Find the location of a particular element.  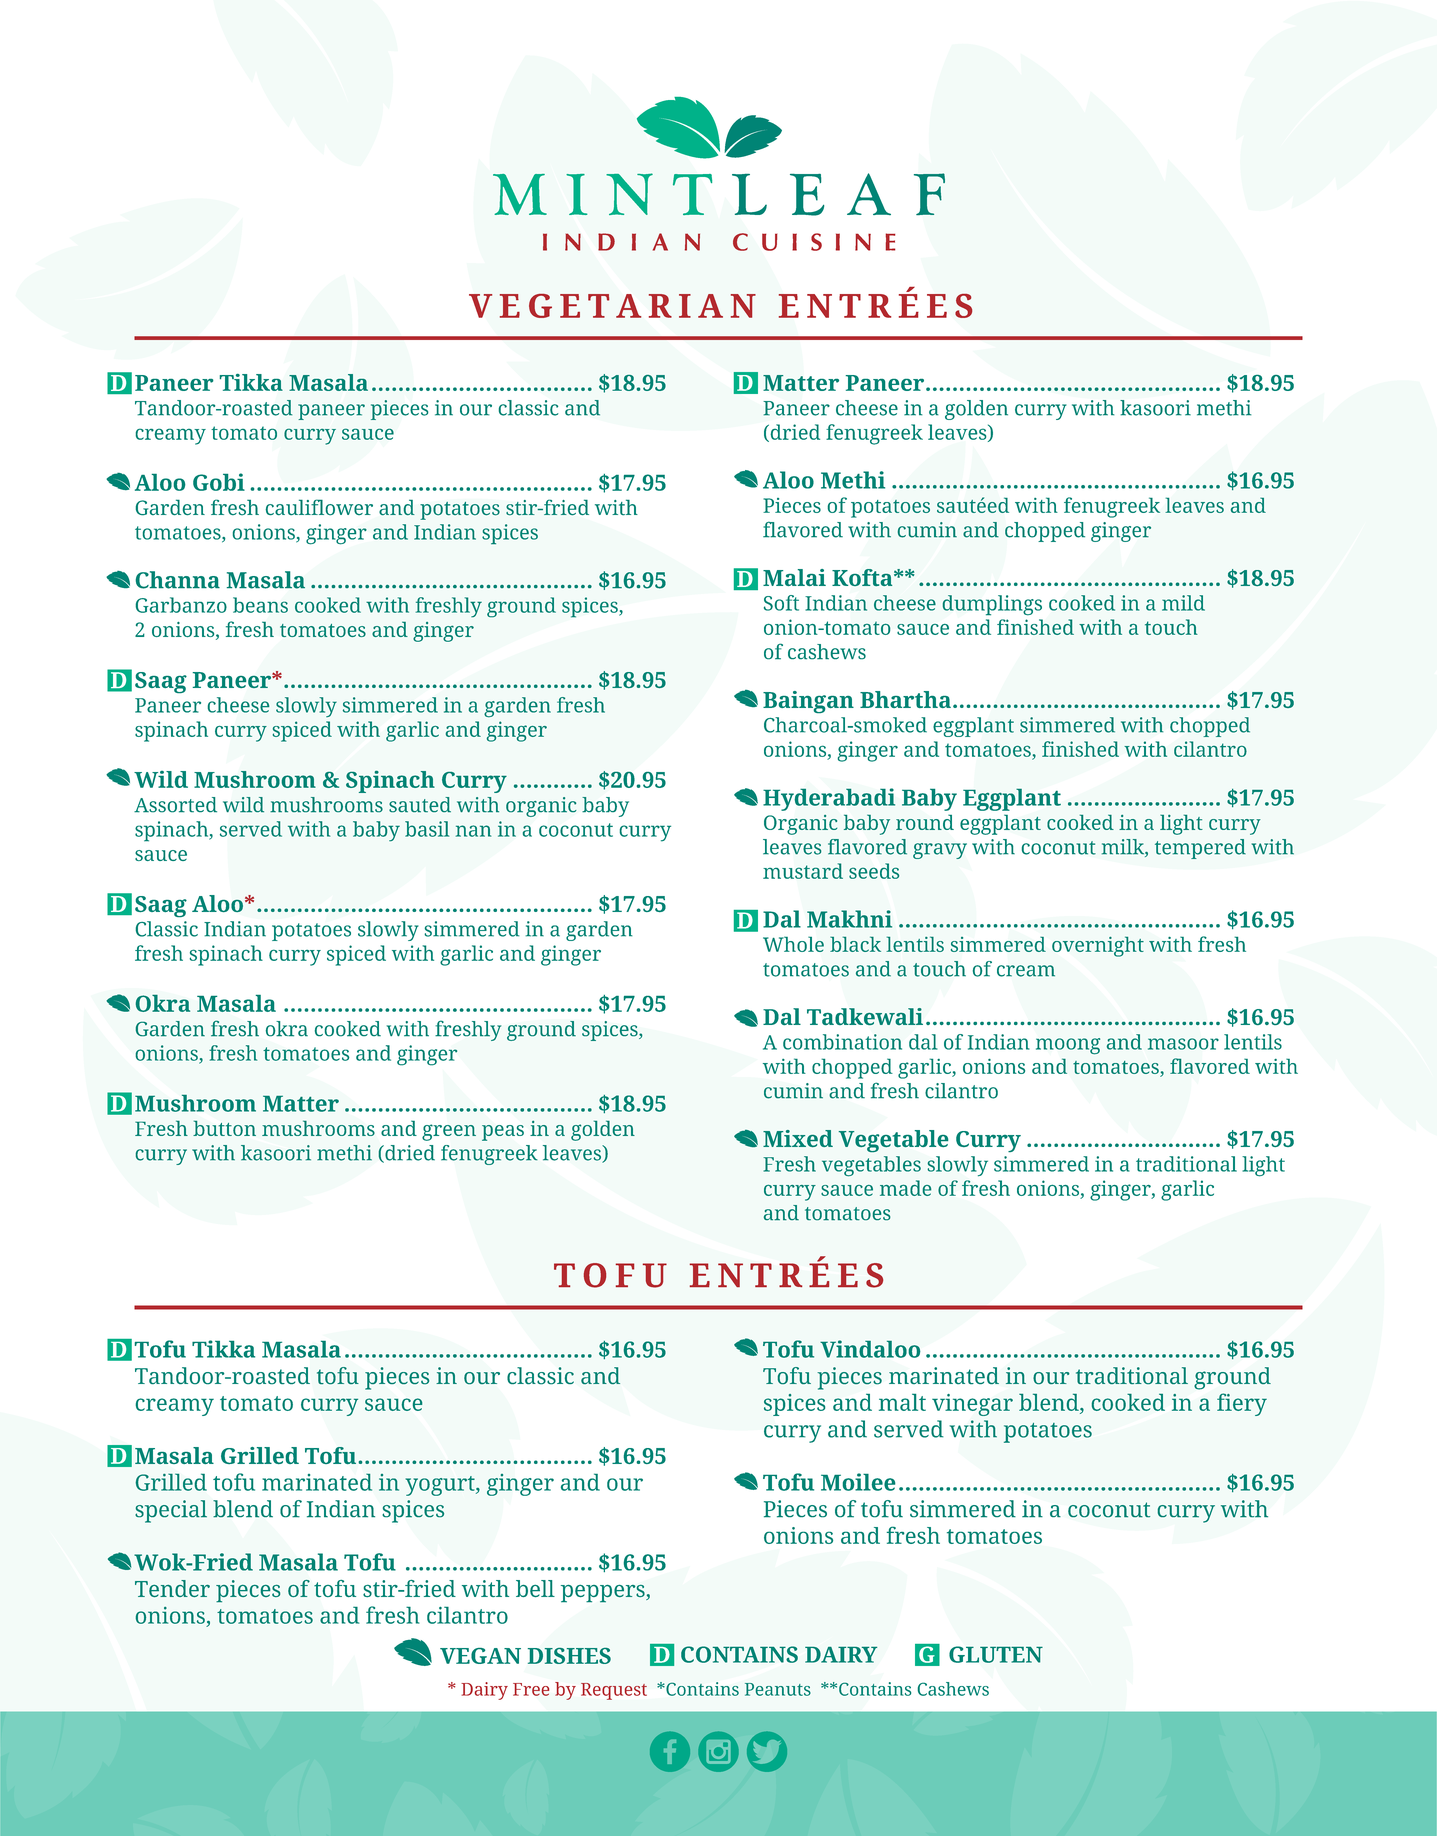

overnight is located at coordinates (1098, 946).
